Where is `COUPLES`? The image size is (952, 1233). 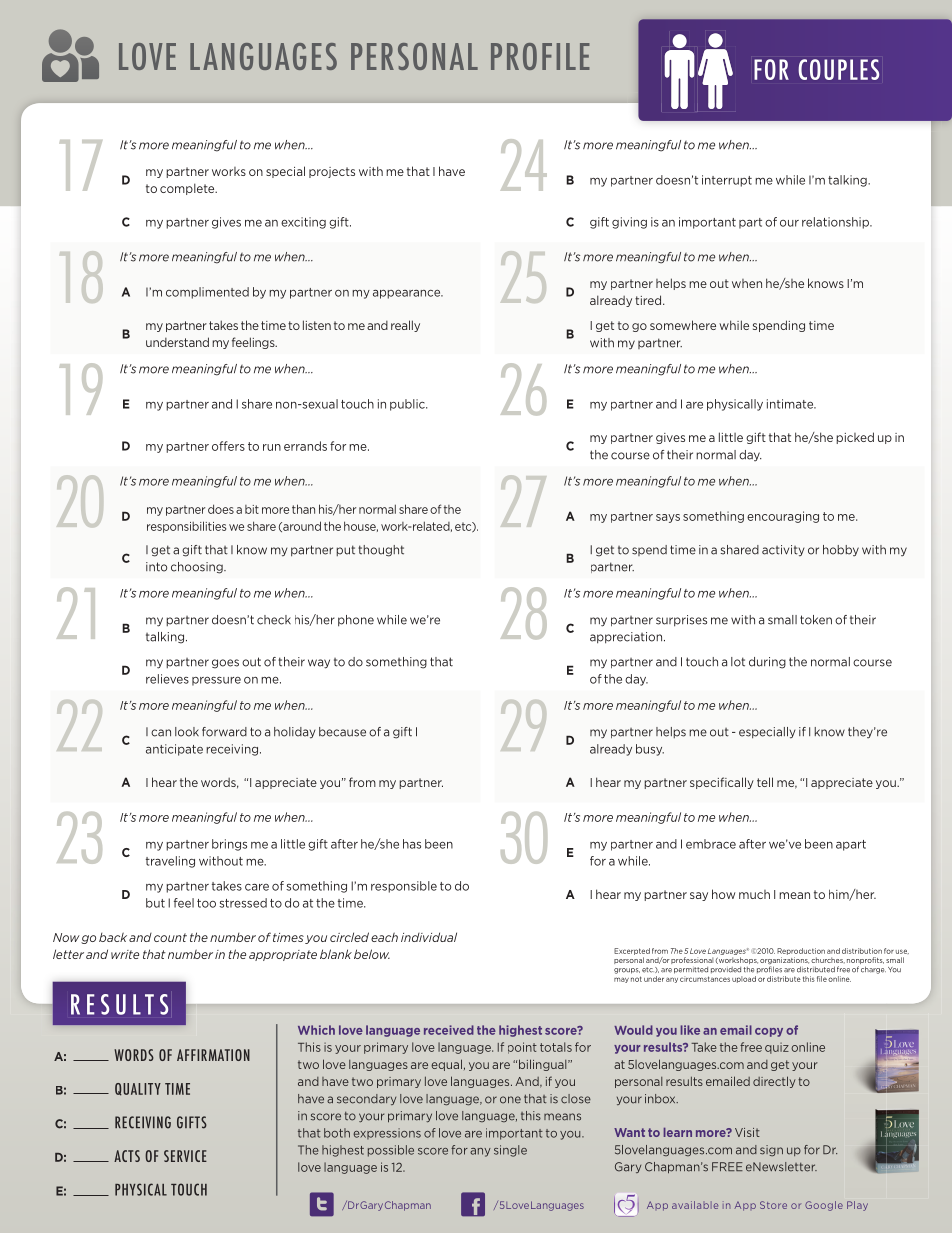 COUPLES is located at coordinates (839, 69).
